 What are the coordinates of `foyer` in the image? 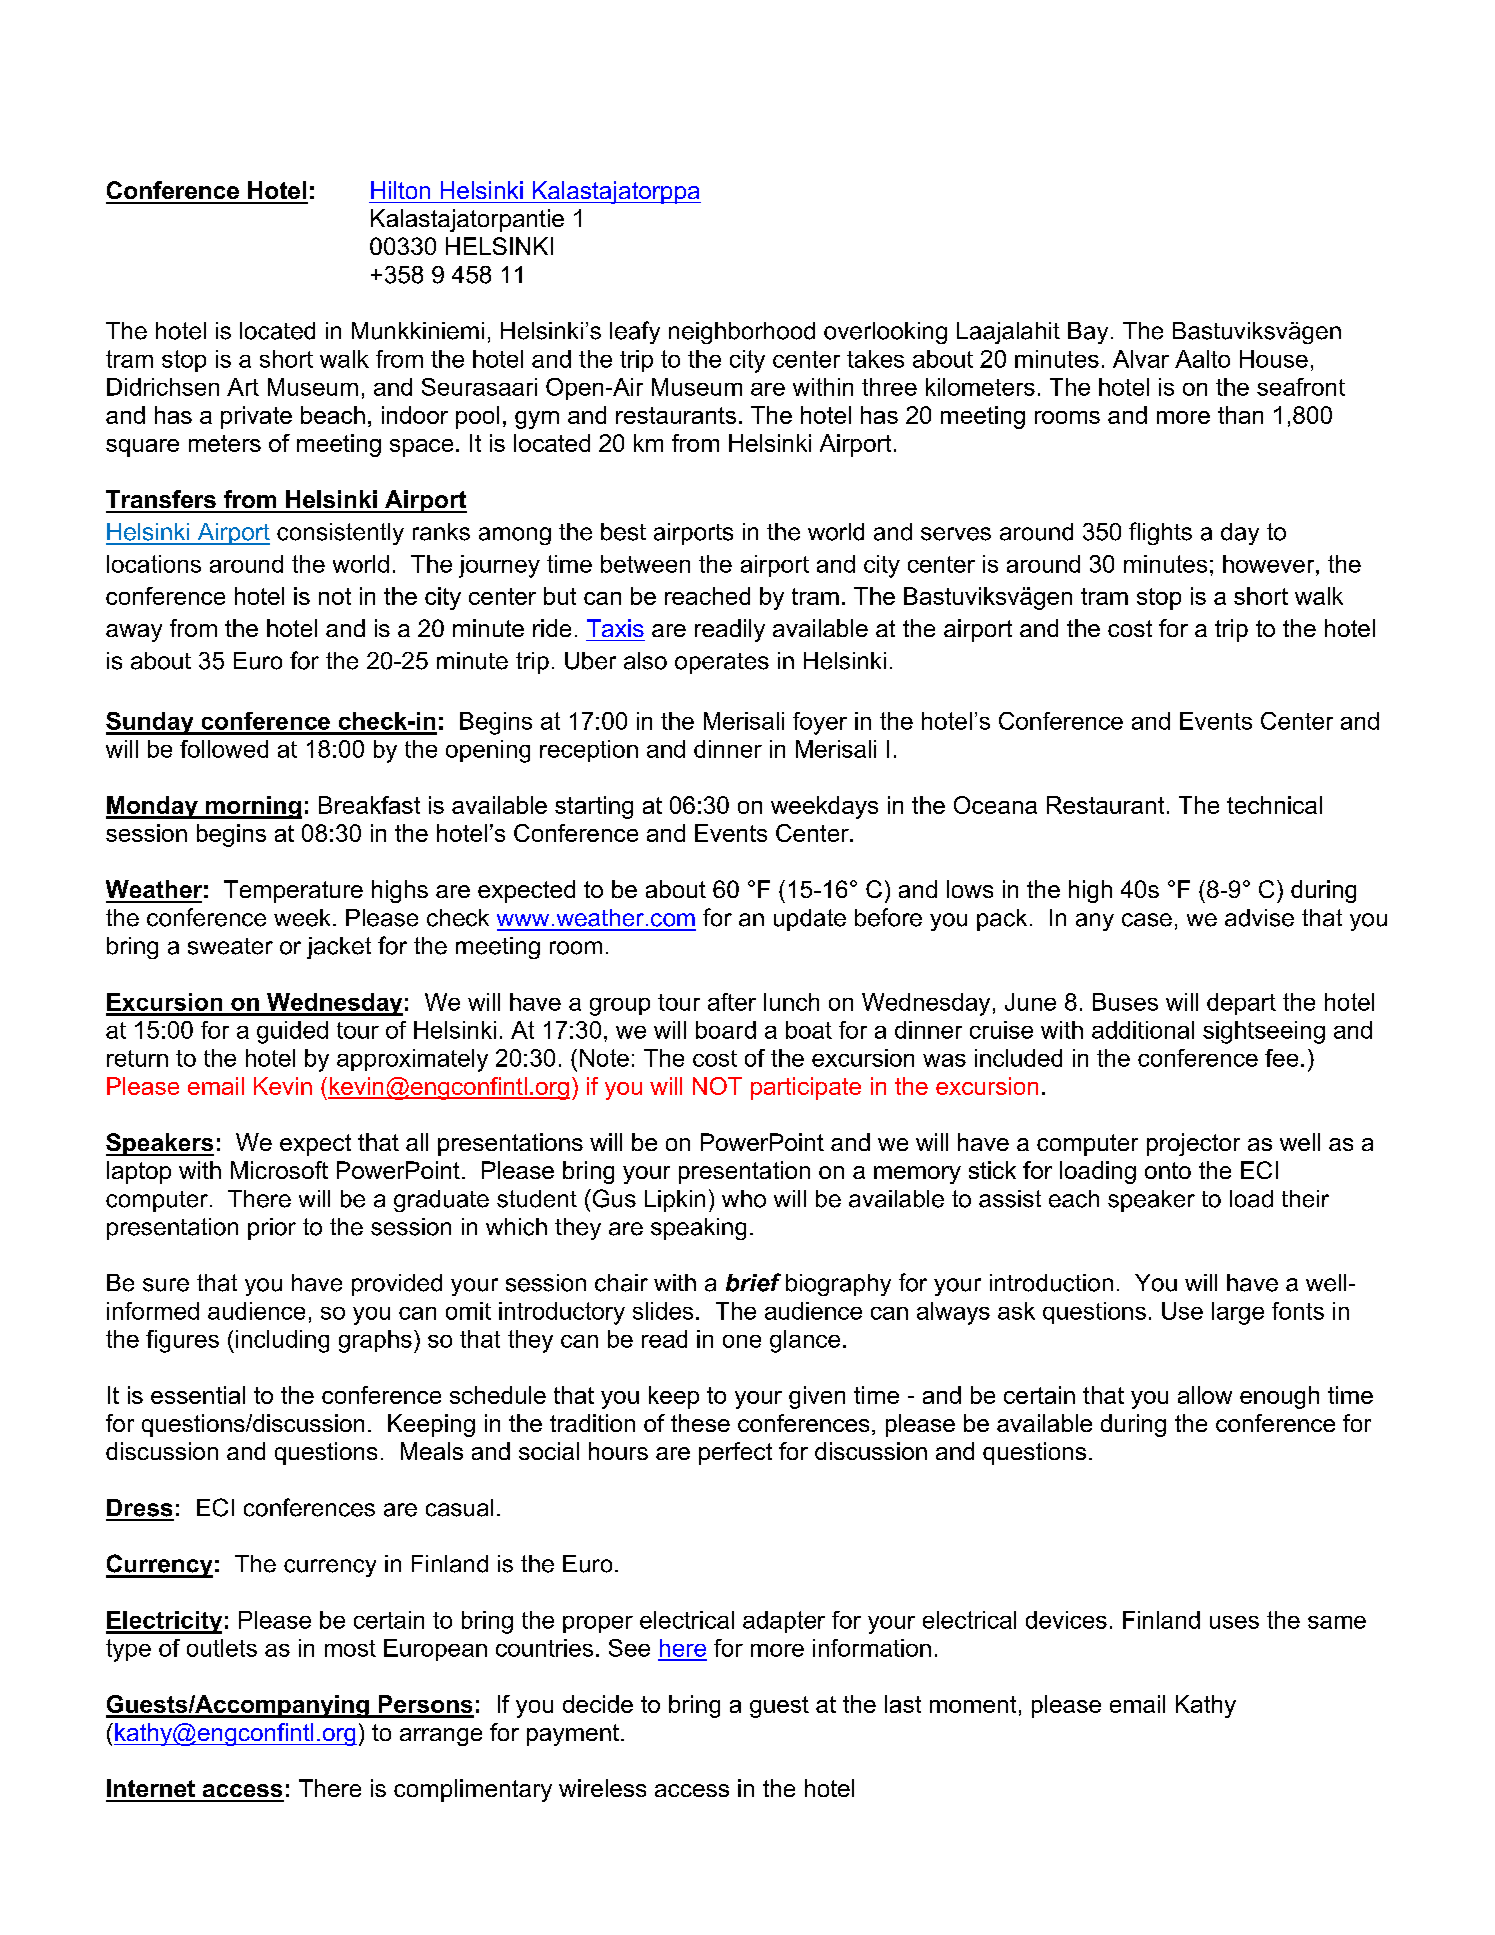 It's located at (820, 723).
